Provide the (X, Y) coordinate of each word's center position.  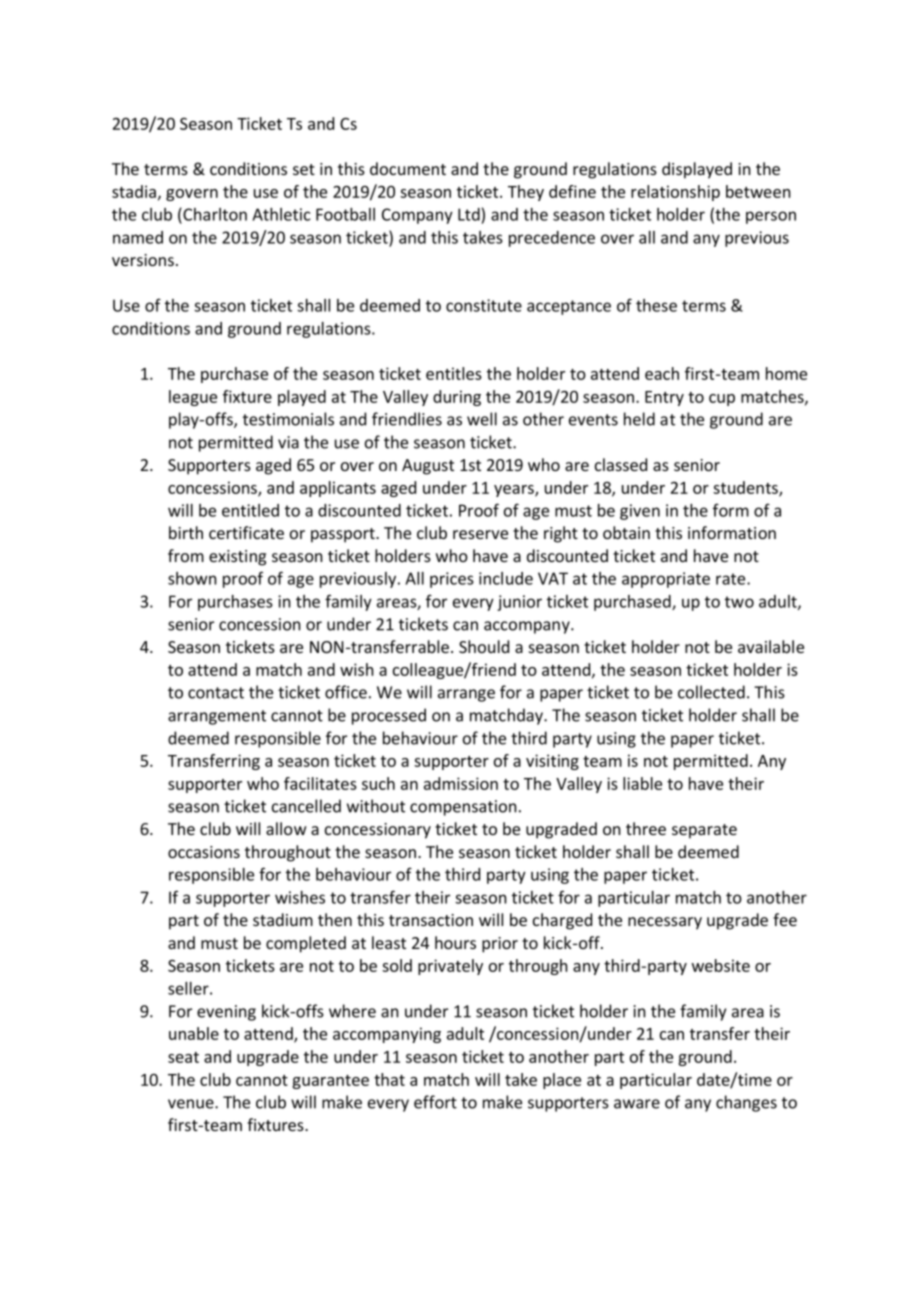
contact (216, 693)
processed (389, 716)
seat (183, 1057)
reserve (480, 534)
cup (722, 400)
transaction (431, 920)
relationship (675, 193)
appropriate (666, 580)
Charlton (214, 214)
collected (711, 692)
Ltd (469, 214)
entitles (454, 373)
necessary (665, 923)
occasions (204, 852)
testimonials (288, 419)
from (186, 555)
